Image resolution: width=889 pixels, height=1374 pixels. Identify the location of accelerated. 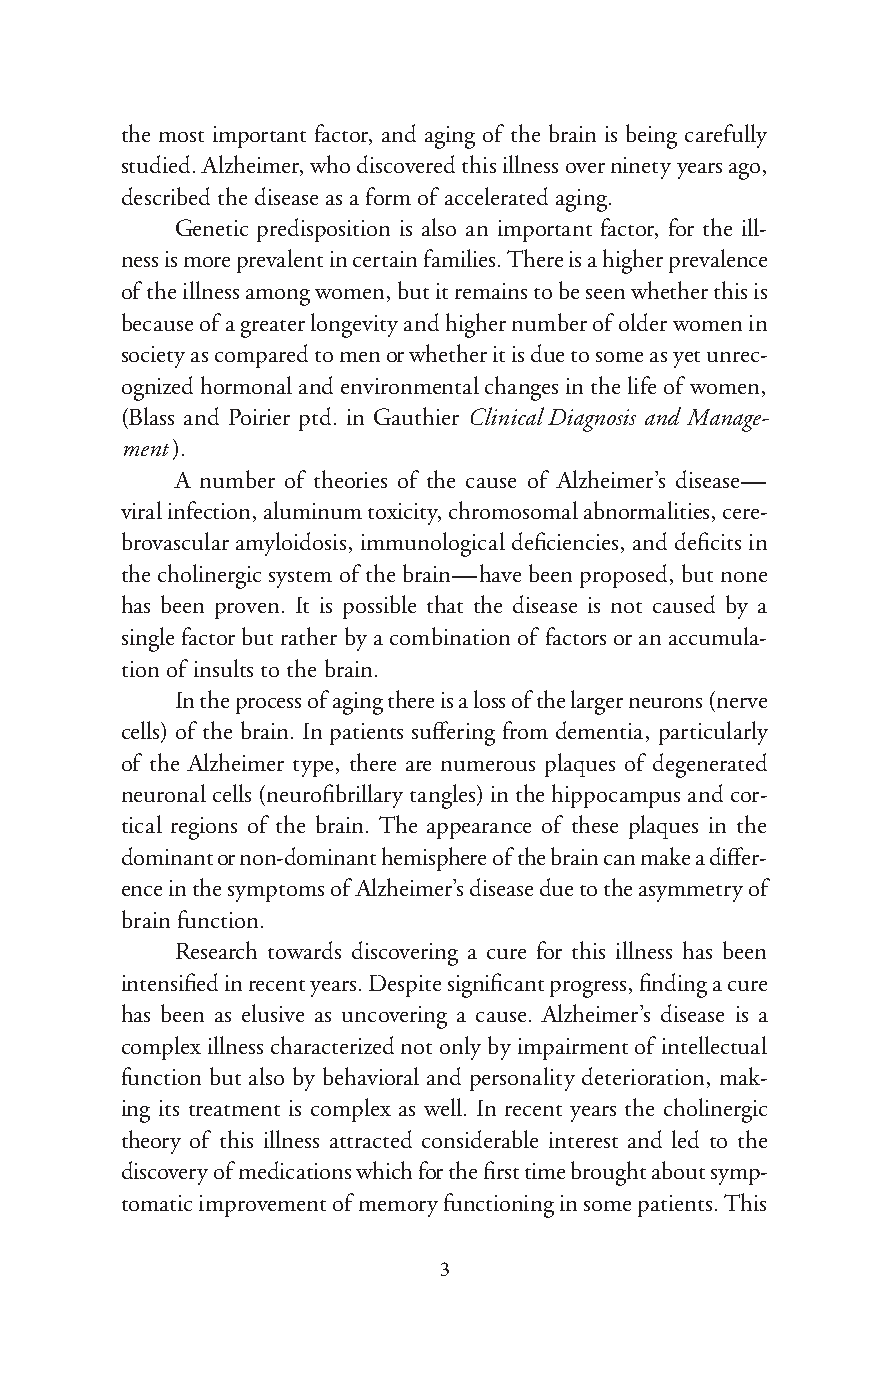
(496, 196).
